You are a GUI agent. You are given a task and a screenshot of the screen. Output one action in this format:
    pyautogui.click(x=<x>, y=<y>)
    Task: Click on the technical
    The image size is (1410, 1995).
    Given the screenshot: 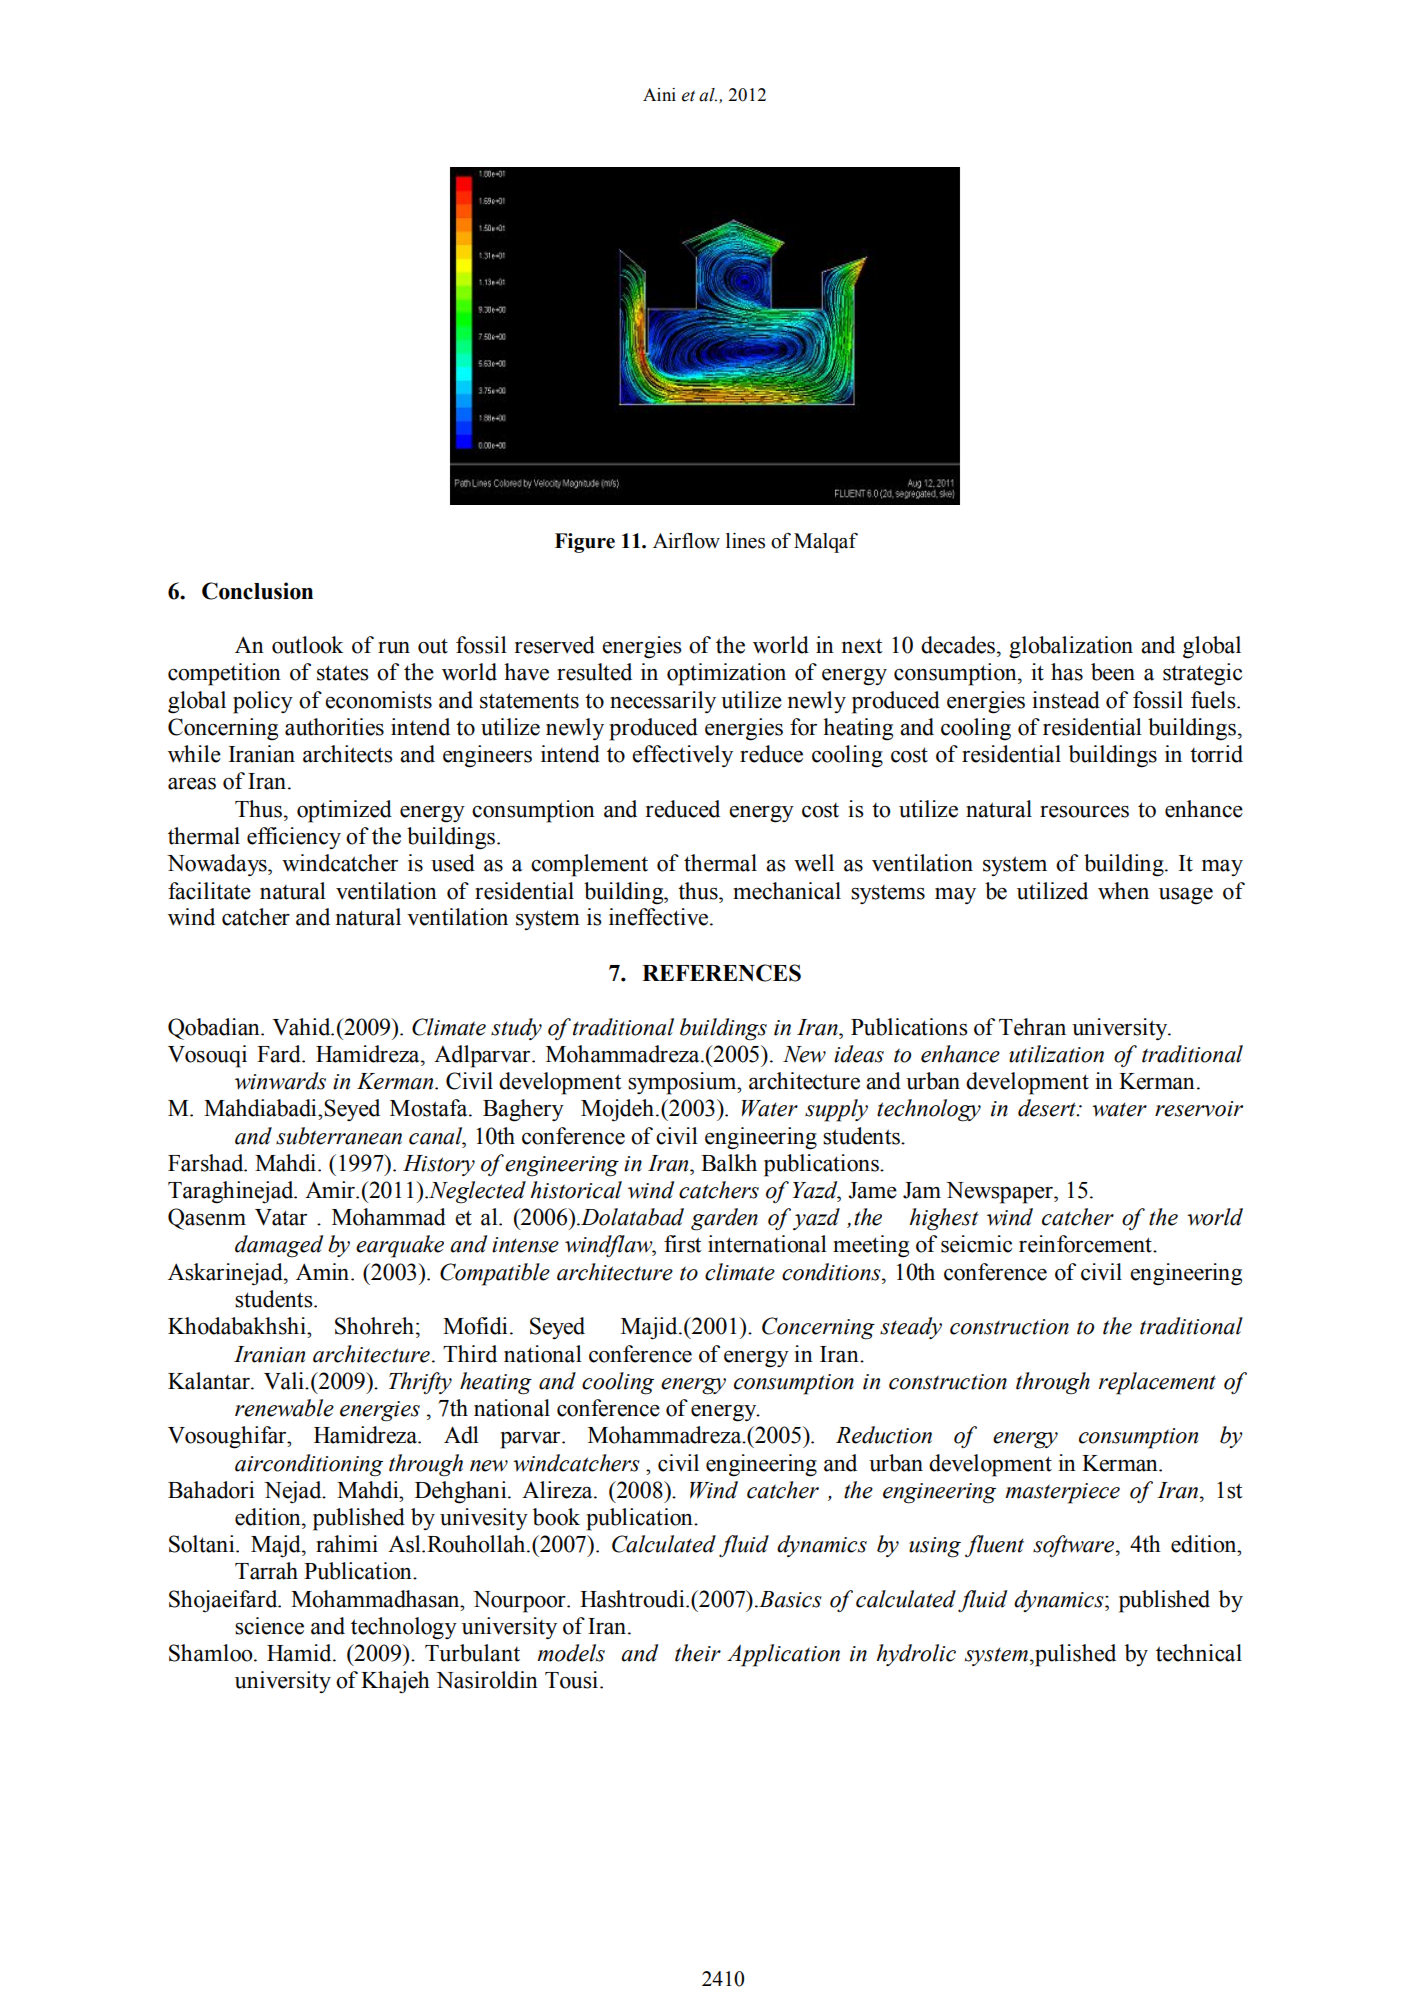 What is the action you would take?
    pyautogui.click(x=1199, y=1653)
